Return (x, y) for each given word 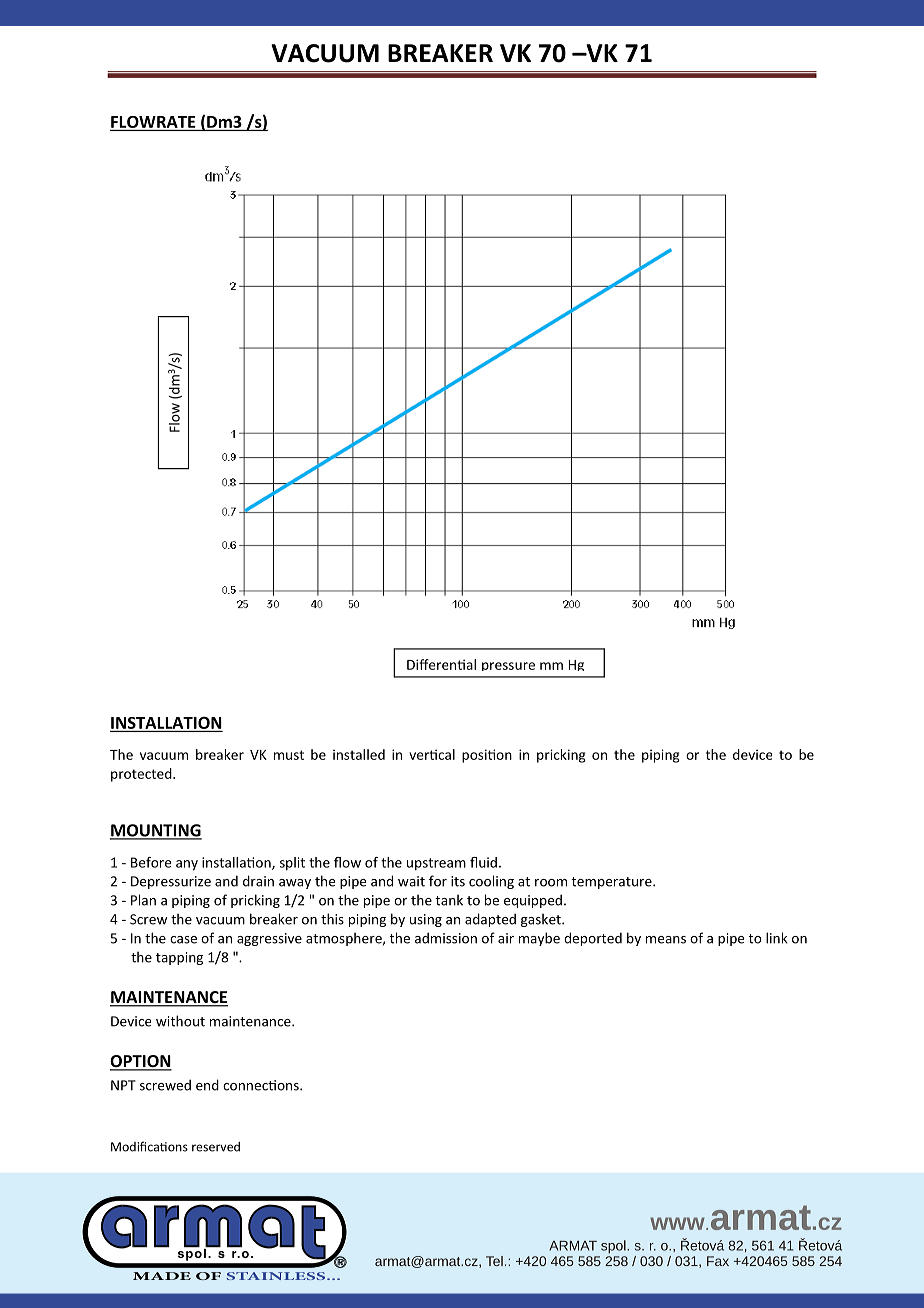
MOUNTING (156, 831)
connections (262, 1085)
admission (446, 938)
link (777, 938)
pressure (508, 666)
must (289, 755)
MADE (162, 1276)
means (666, 940)
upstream (436, 864)
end (207, 1085)
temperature (612, 883)
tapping (179, 958)
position (487, 756)
